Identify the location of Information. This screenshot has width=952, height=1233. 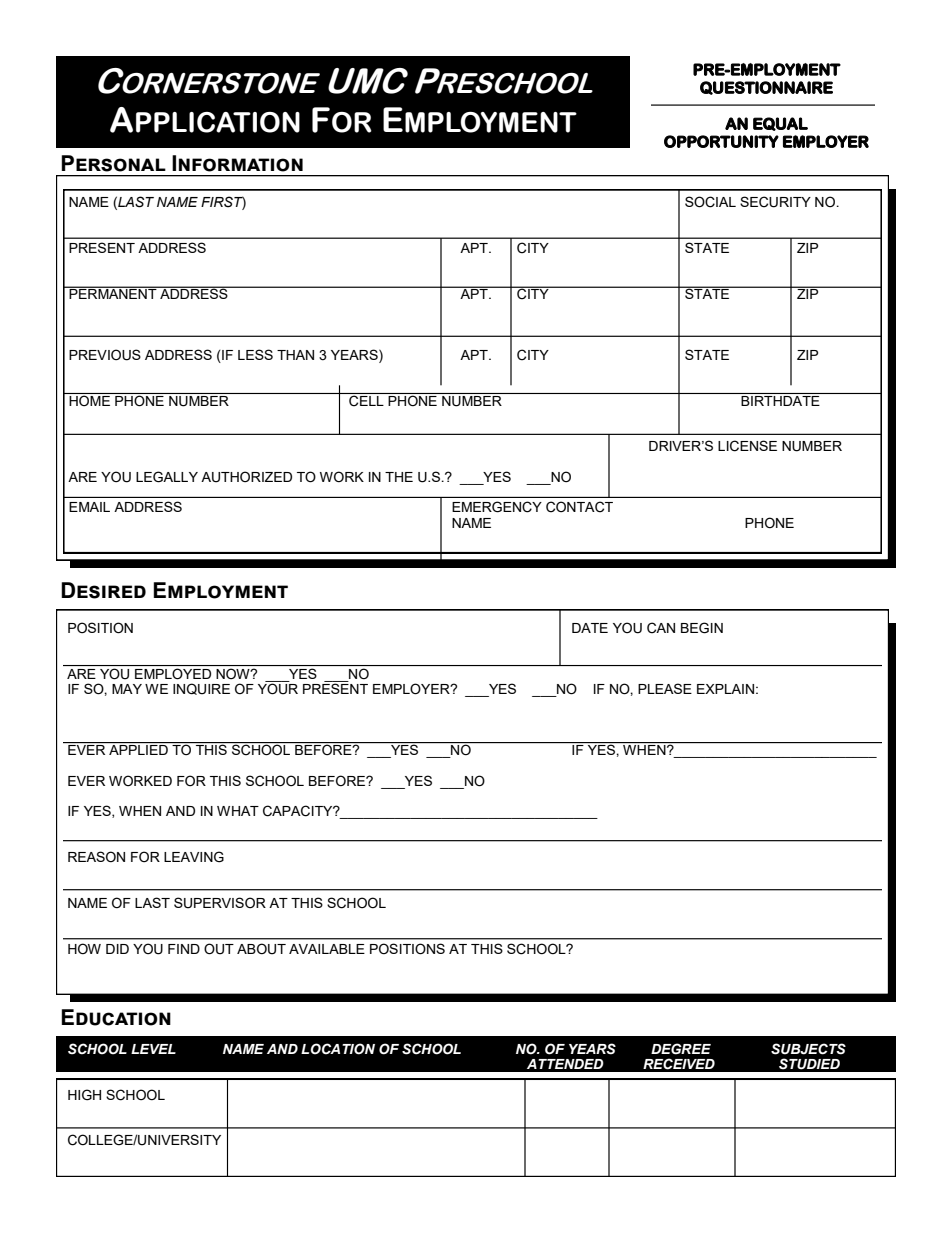
(237, 163).
